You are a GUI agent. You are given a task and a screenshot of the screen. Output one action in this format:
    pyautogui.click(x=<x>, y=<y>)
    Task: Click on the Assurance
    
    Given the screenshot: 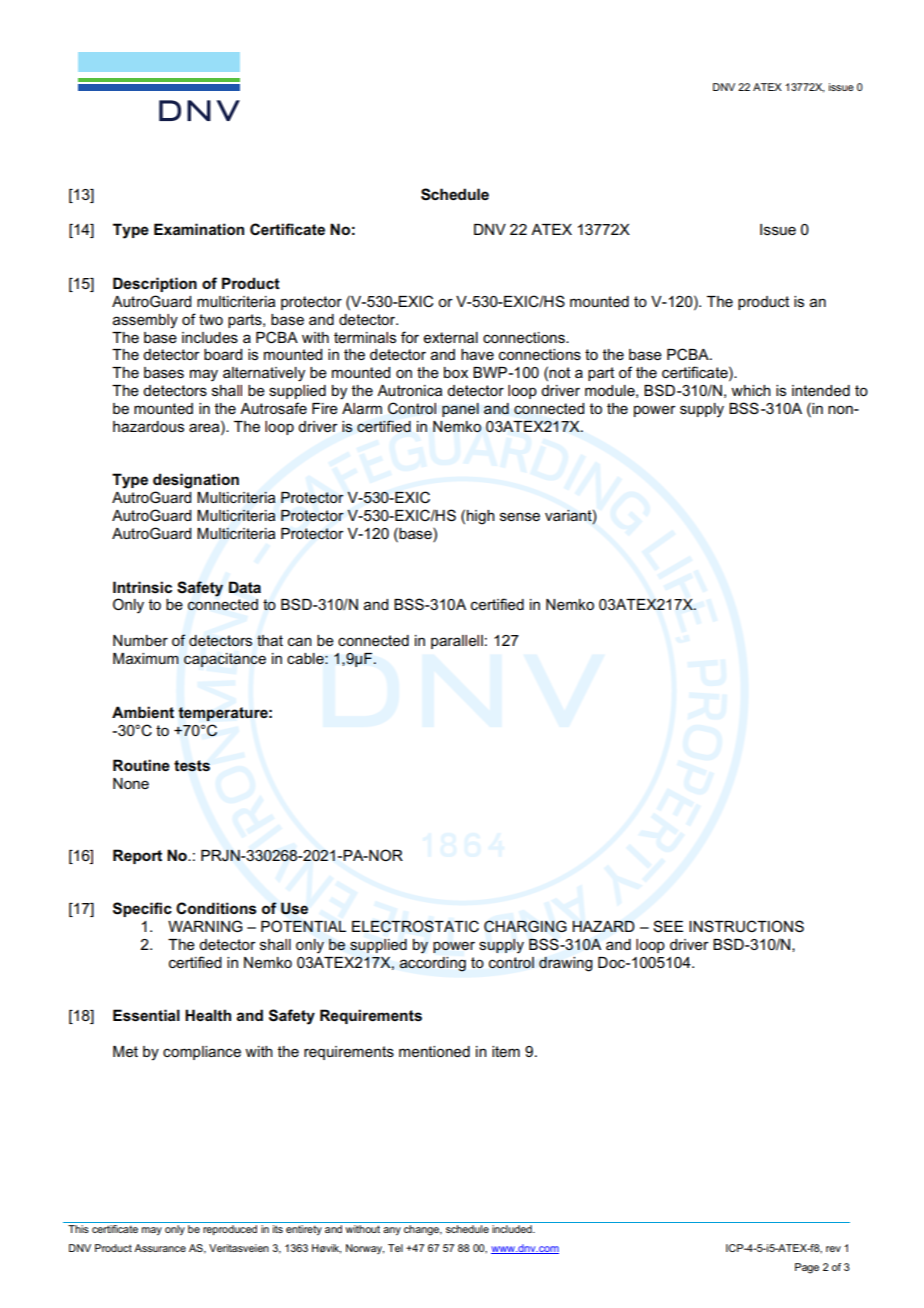 What is the action you would take?
    pyautogui.click(x=160, y=1248)
